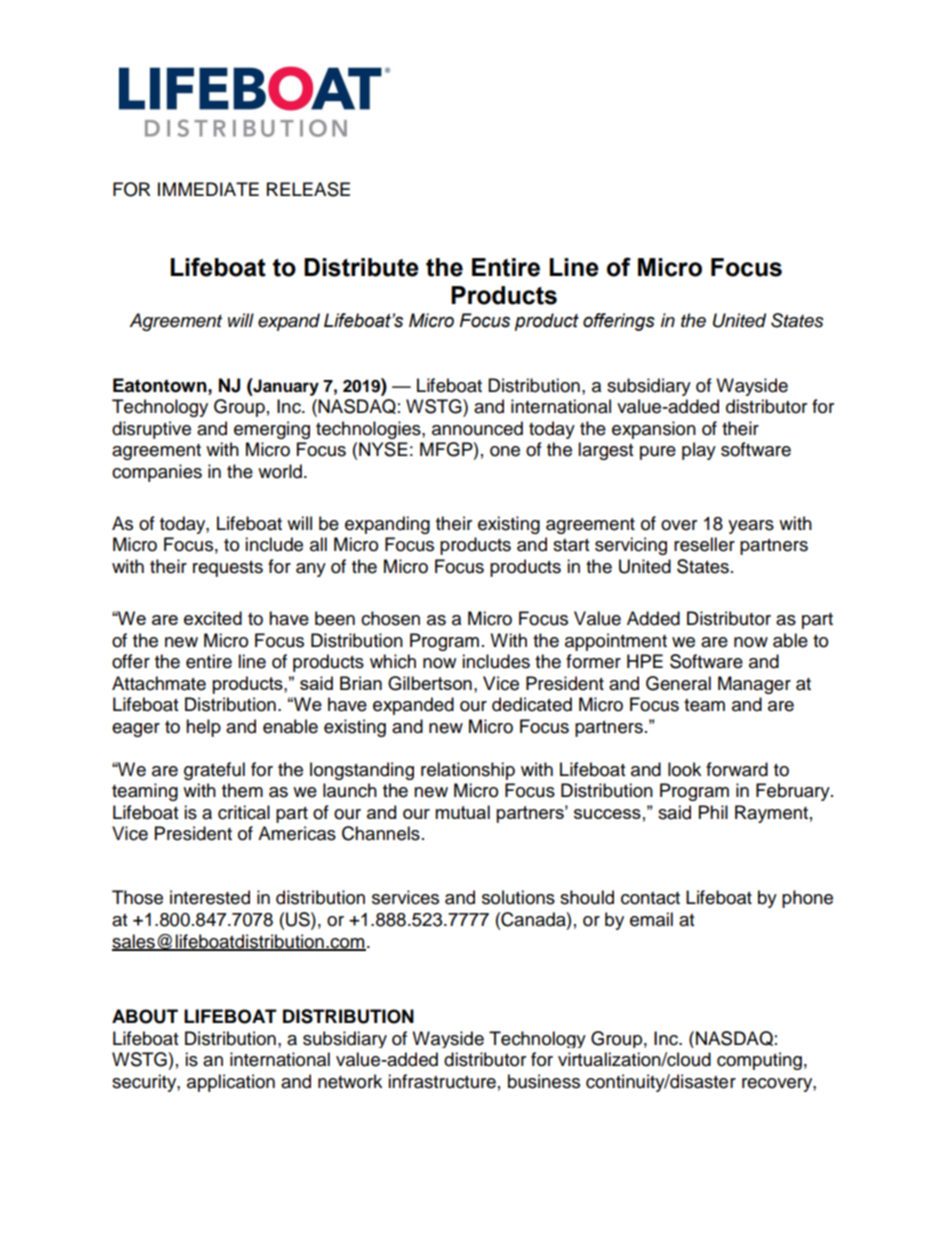 This screenshot has width=952, height=1233. What do you see at coordinates (754, 685) in the screenshot?
I see `Manager` at bounding box center [754, 685].
